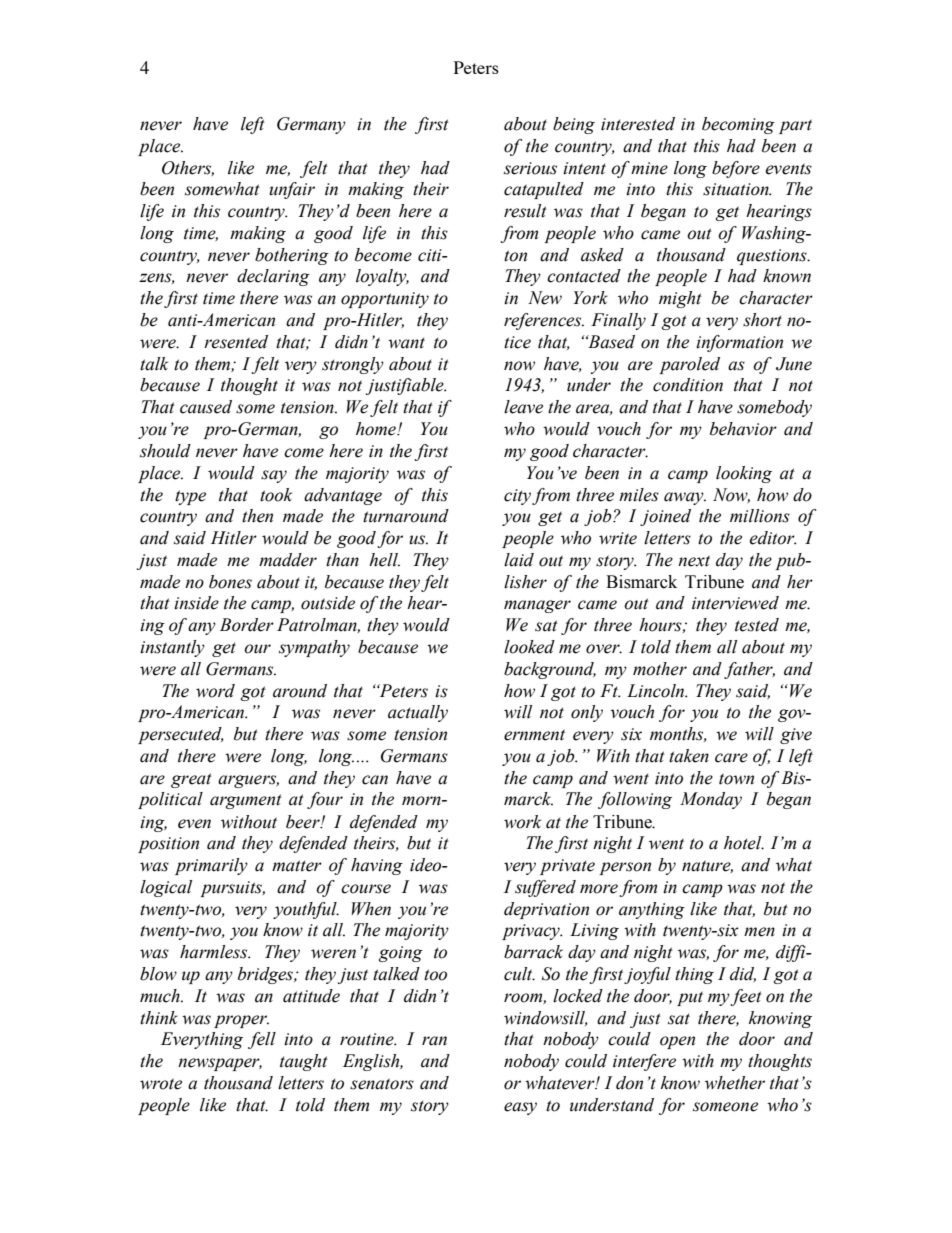  I want to click on unfair, so click(292, 190).
